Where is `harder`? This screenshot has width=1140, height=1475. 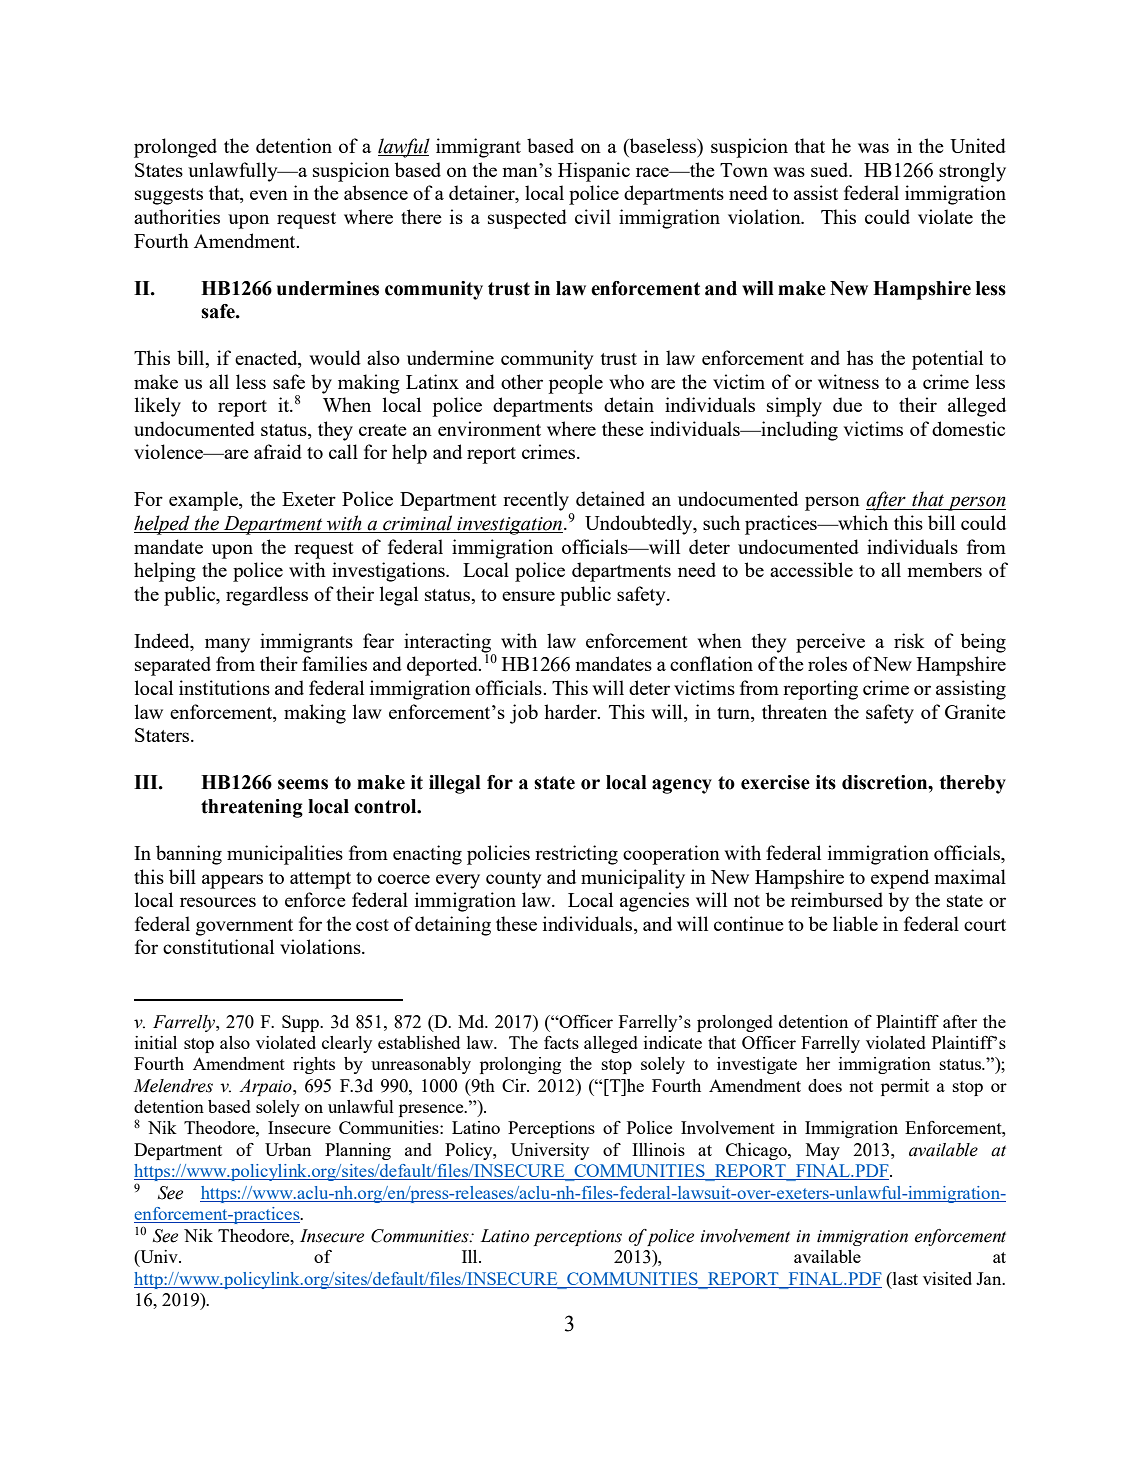 harder is located at coordinates (571, 711).
